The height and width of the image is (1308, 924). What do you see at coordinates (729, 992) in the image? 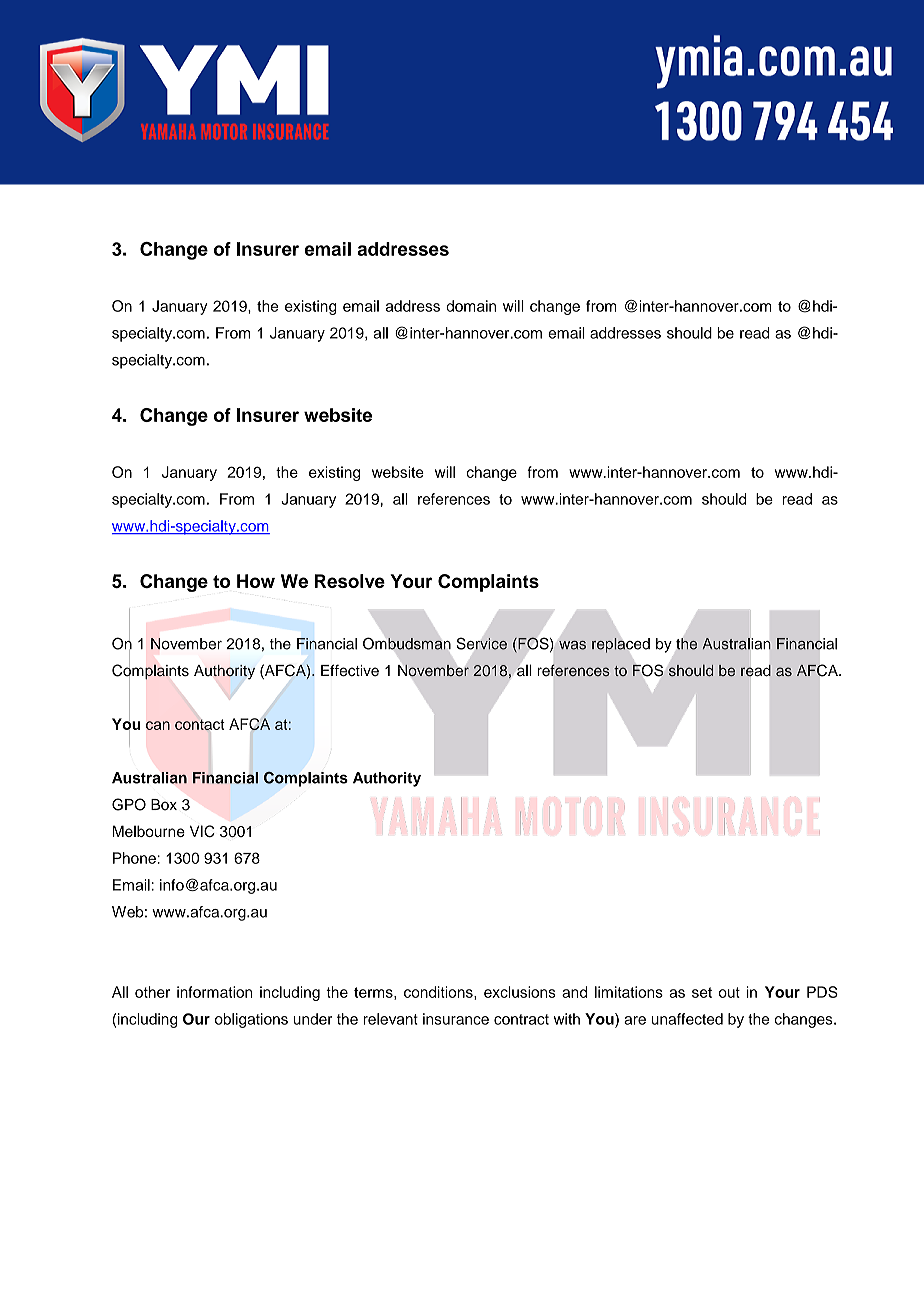
I see `out` at bounding box center [729, 992].
